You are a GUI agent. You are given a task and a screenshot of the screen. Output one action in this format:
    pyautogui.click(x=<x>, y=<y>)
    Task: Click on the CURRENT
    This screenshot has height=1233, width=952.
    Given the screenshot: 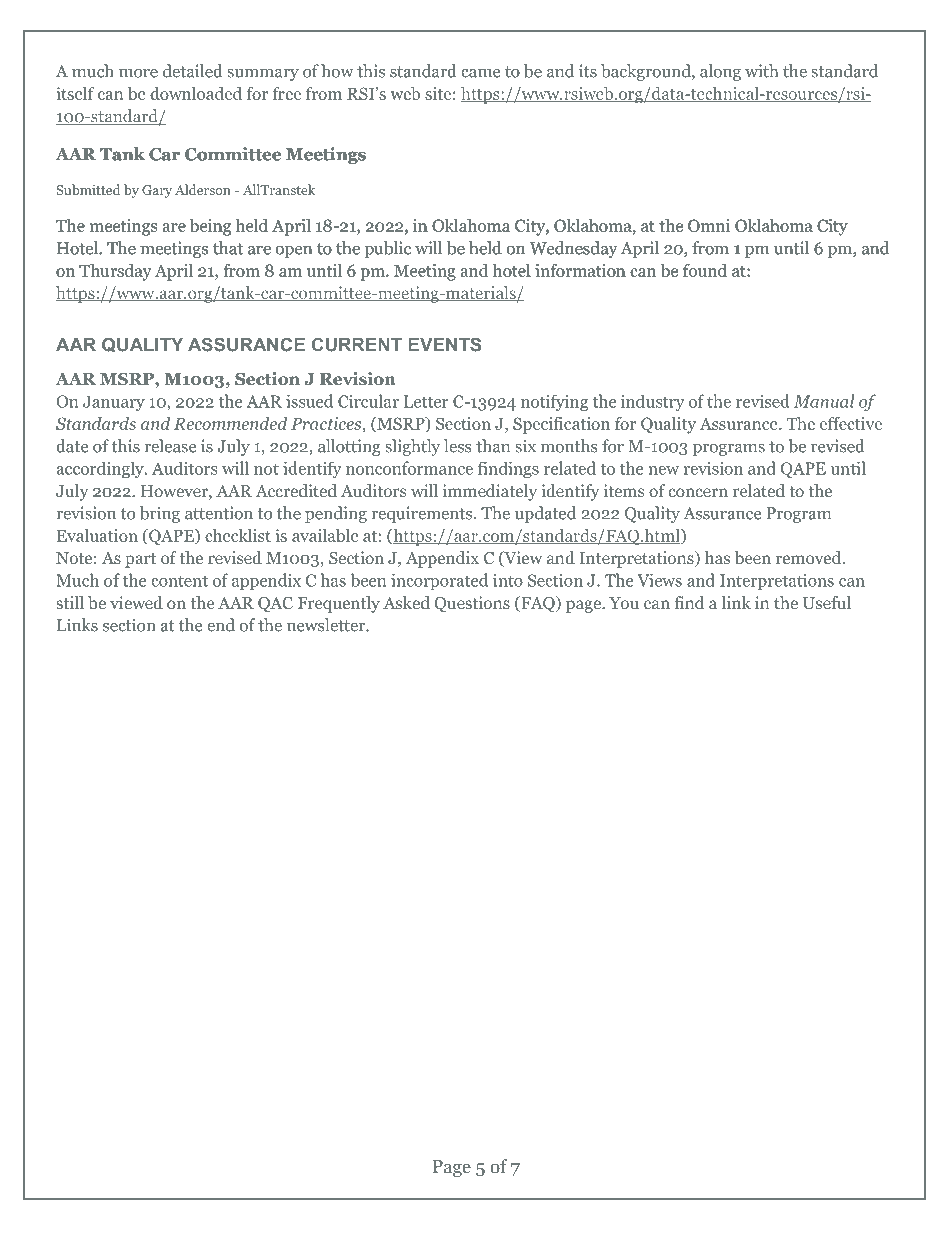 What is the action you would take?
    pyautogui.click(x=357, y=345)
